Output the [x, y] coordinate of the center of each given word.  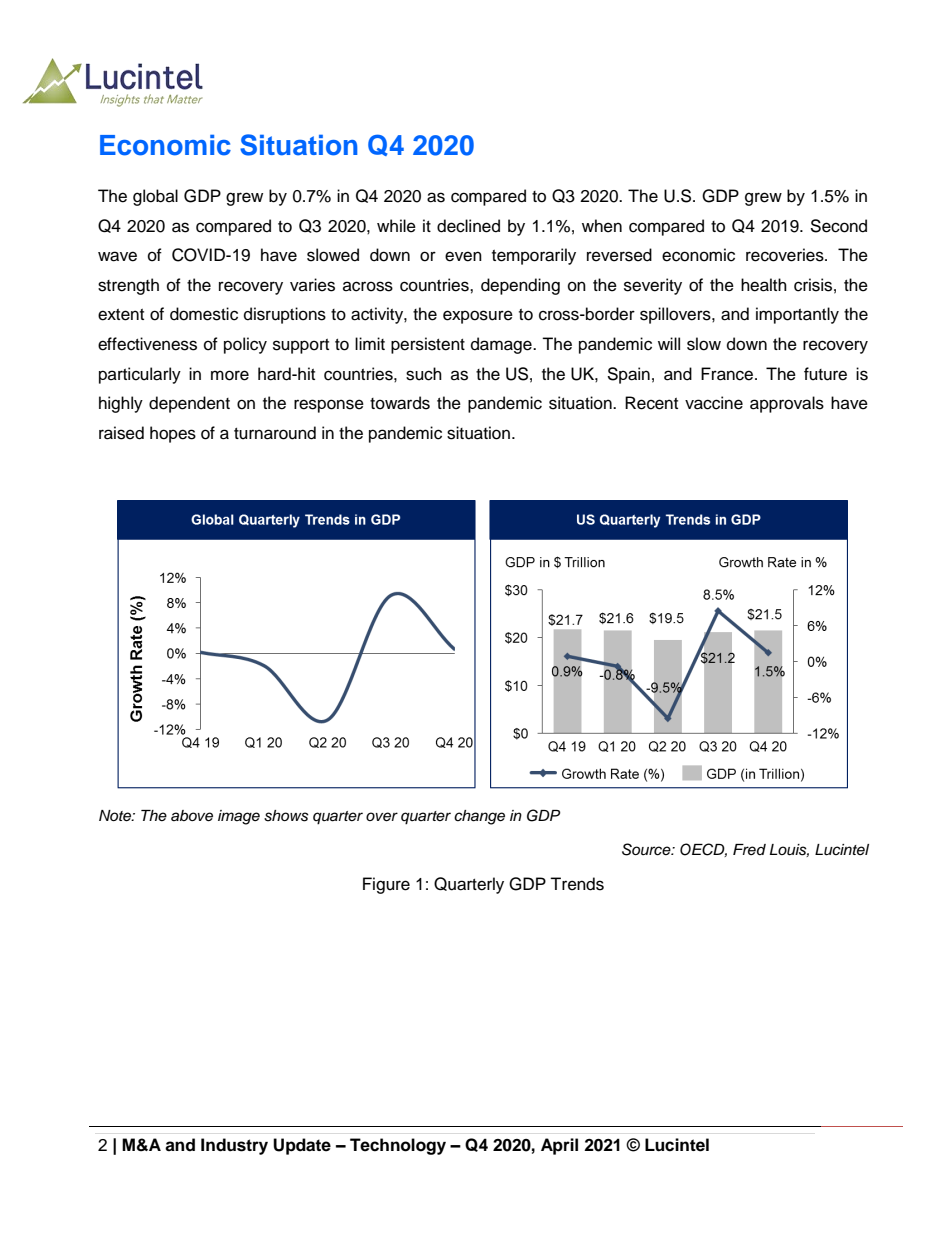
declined [468, 226]
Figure [386, 885]
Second [838, 226]
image [239, 817]
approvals [787, 404]
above [192, 816]
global [155, 197]
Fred [749, 849]
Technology [398, 1146]
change [479, 817]
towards [400, 403]
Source [647, 849]
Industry [234, 1146]
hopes [173, 434]
